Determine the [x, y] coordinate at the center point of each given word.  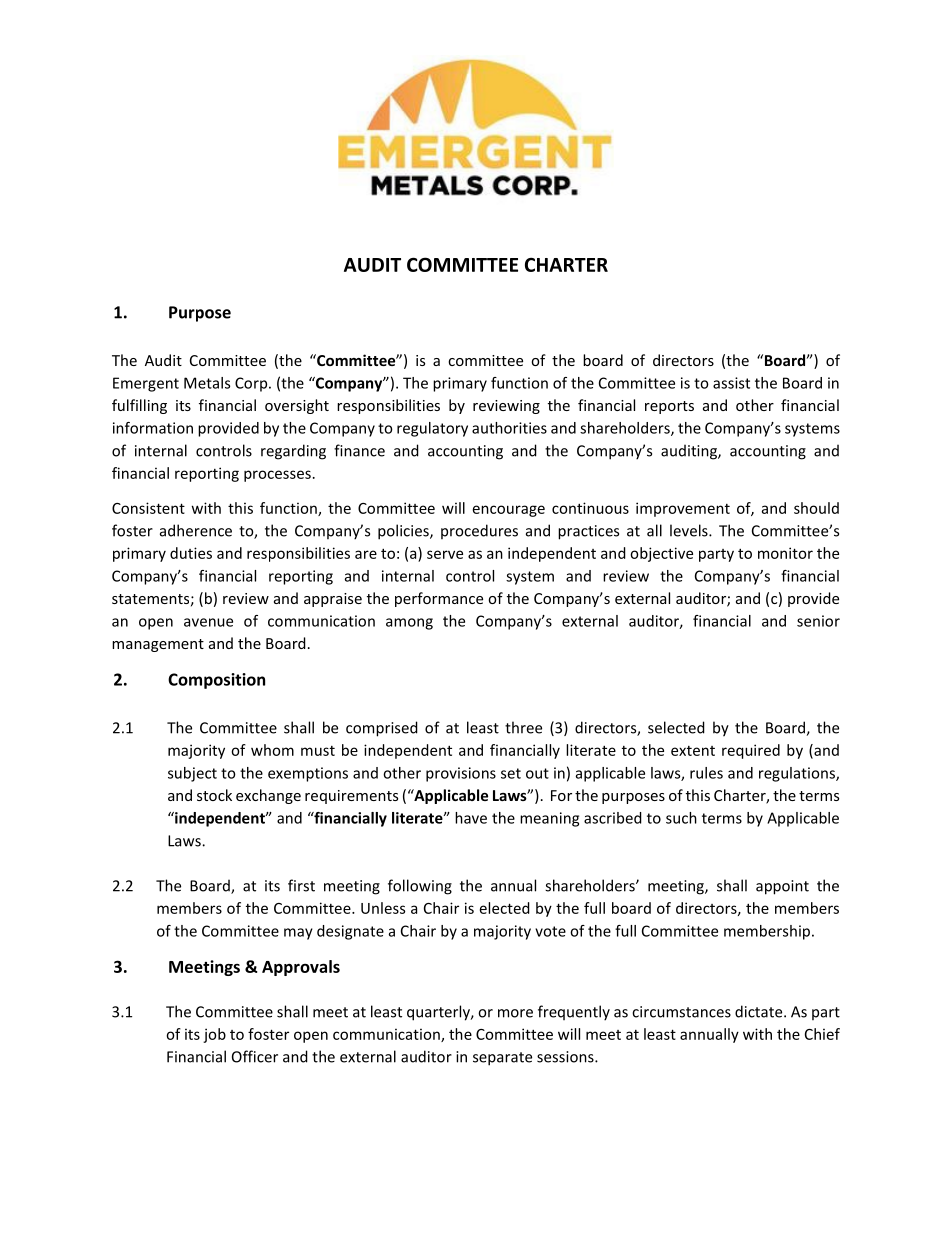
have [471, 818]
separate [502, 1059]
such [681, 818]
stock [214, 795]
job [214, 1035]
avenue [208, 622]
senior [818, 621]
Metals [207, 383]
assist [731, 383]
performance [439, 599]
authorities [509, 428]
